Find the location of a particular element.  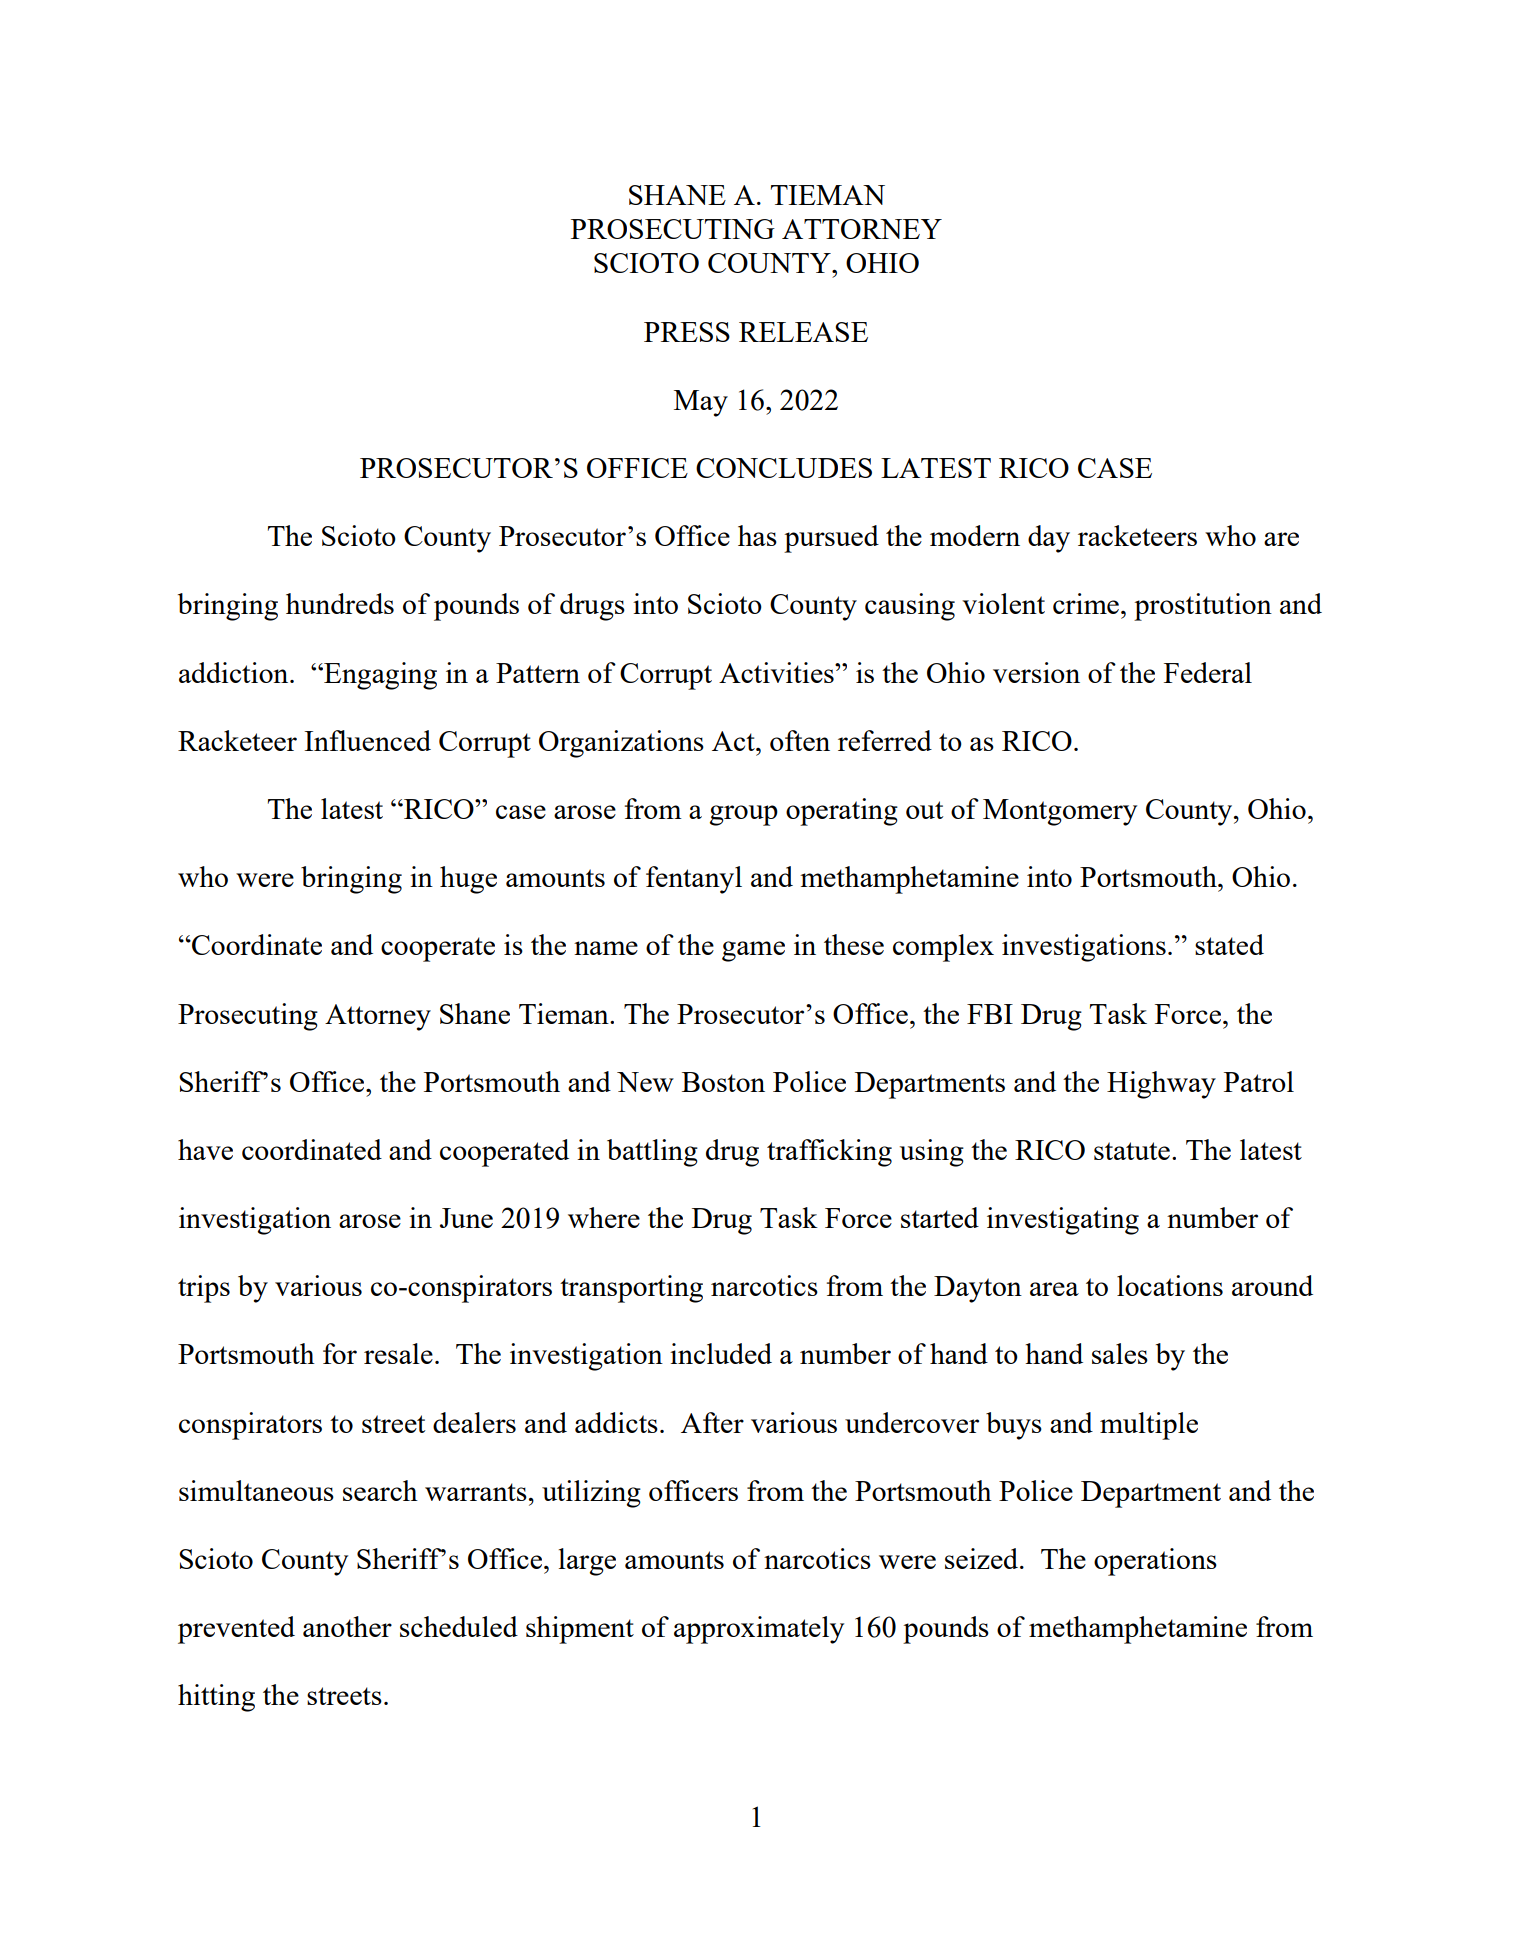

modern is located at coordinates (975, 535).
